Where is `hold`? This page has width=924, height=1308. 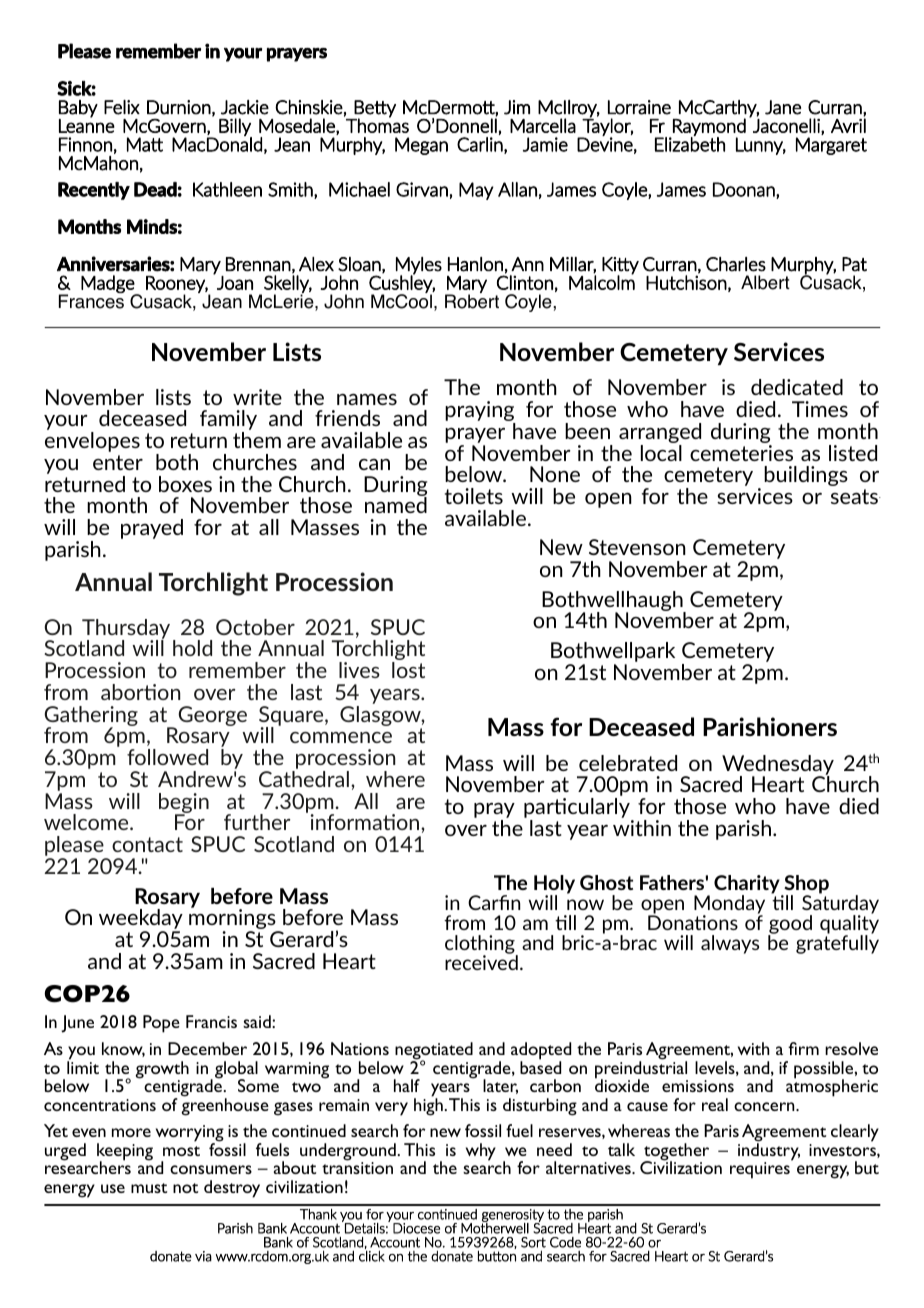
hold is located at coordinates (192, 648).
